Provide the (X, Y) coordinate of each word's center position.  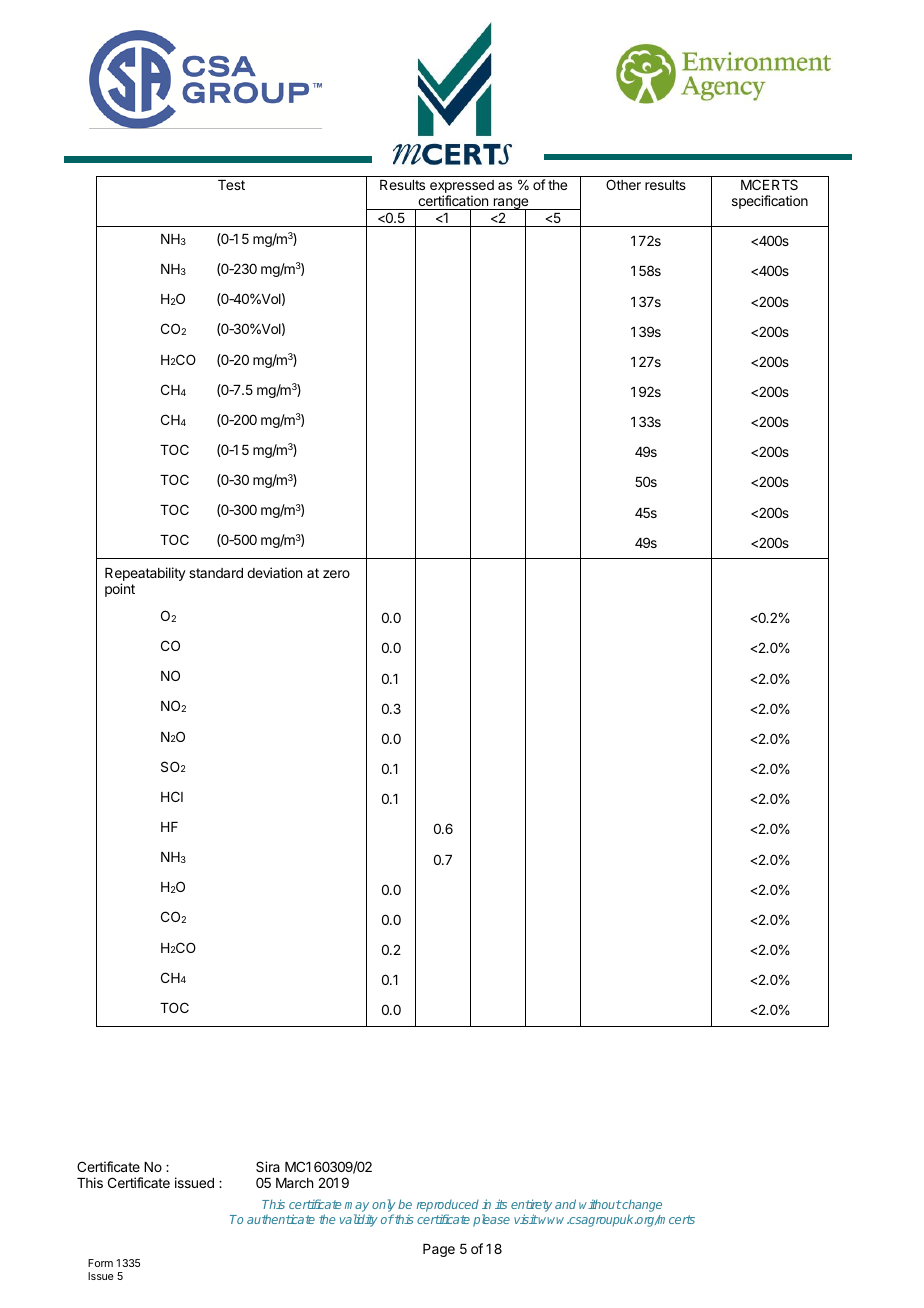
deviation (274, 572)
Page (439, 1250)
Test (231, 185)
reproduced (447, 1207)
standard (216, 573)
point (120, 590)
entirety (531, 1207)
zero (336, 574)
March (294, 1183)
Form (100, 1263)
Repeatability (145, 575)
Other (623, 184)
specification (770, 202)
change (641, 1207)
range (510, 205)
